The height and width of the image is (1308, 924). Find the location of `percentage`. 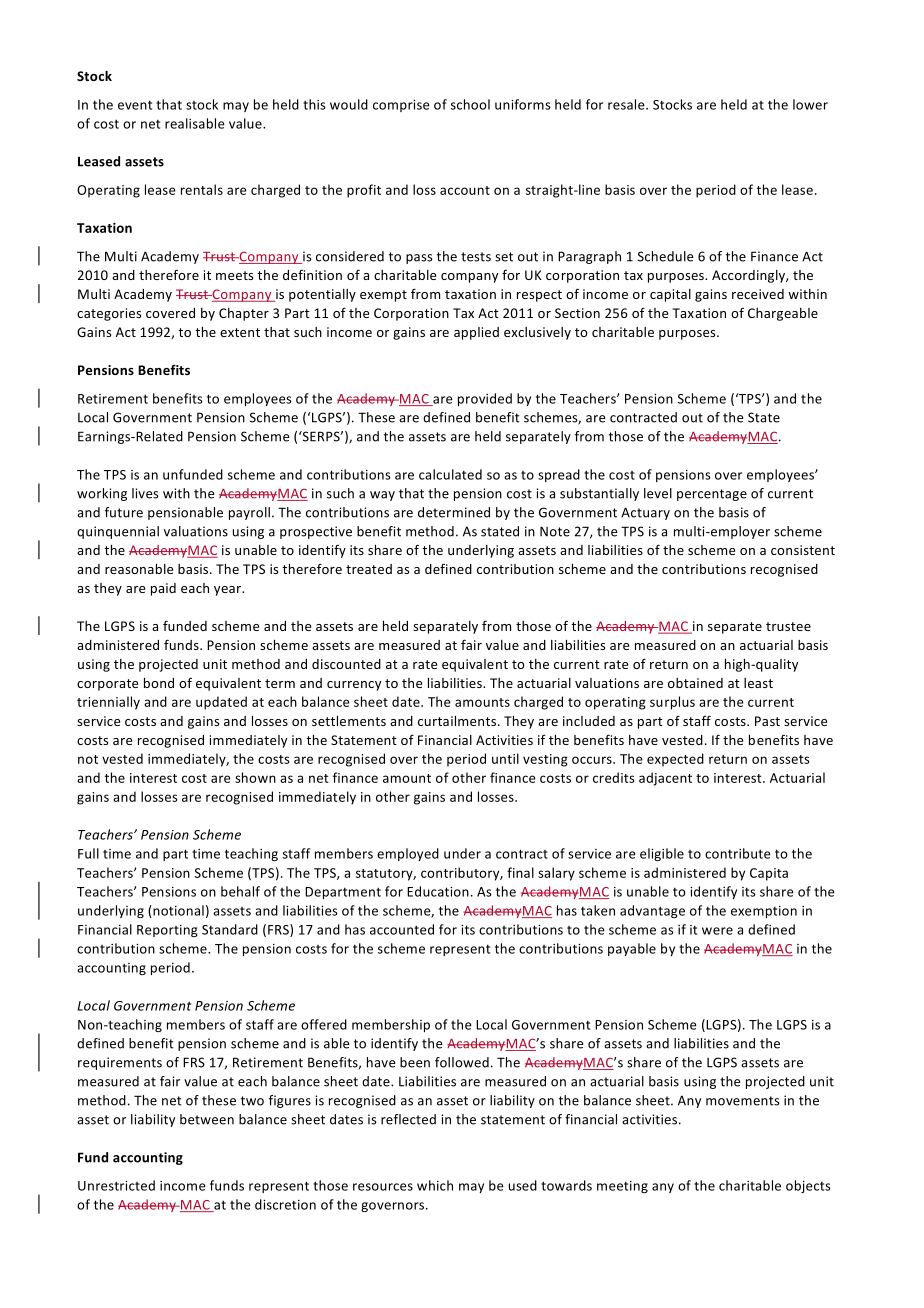

percentage is located at coordinates (712, 495).
